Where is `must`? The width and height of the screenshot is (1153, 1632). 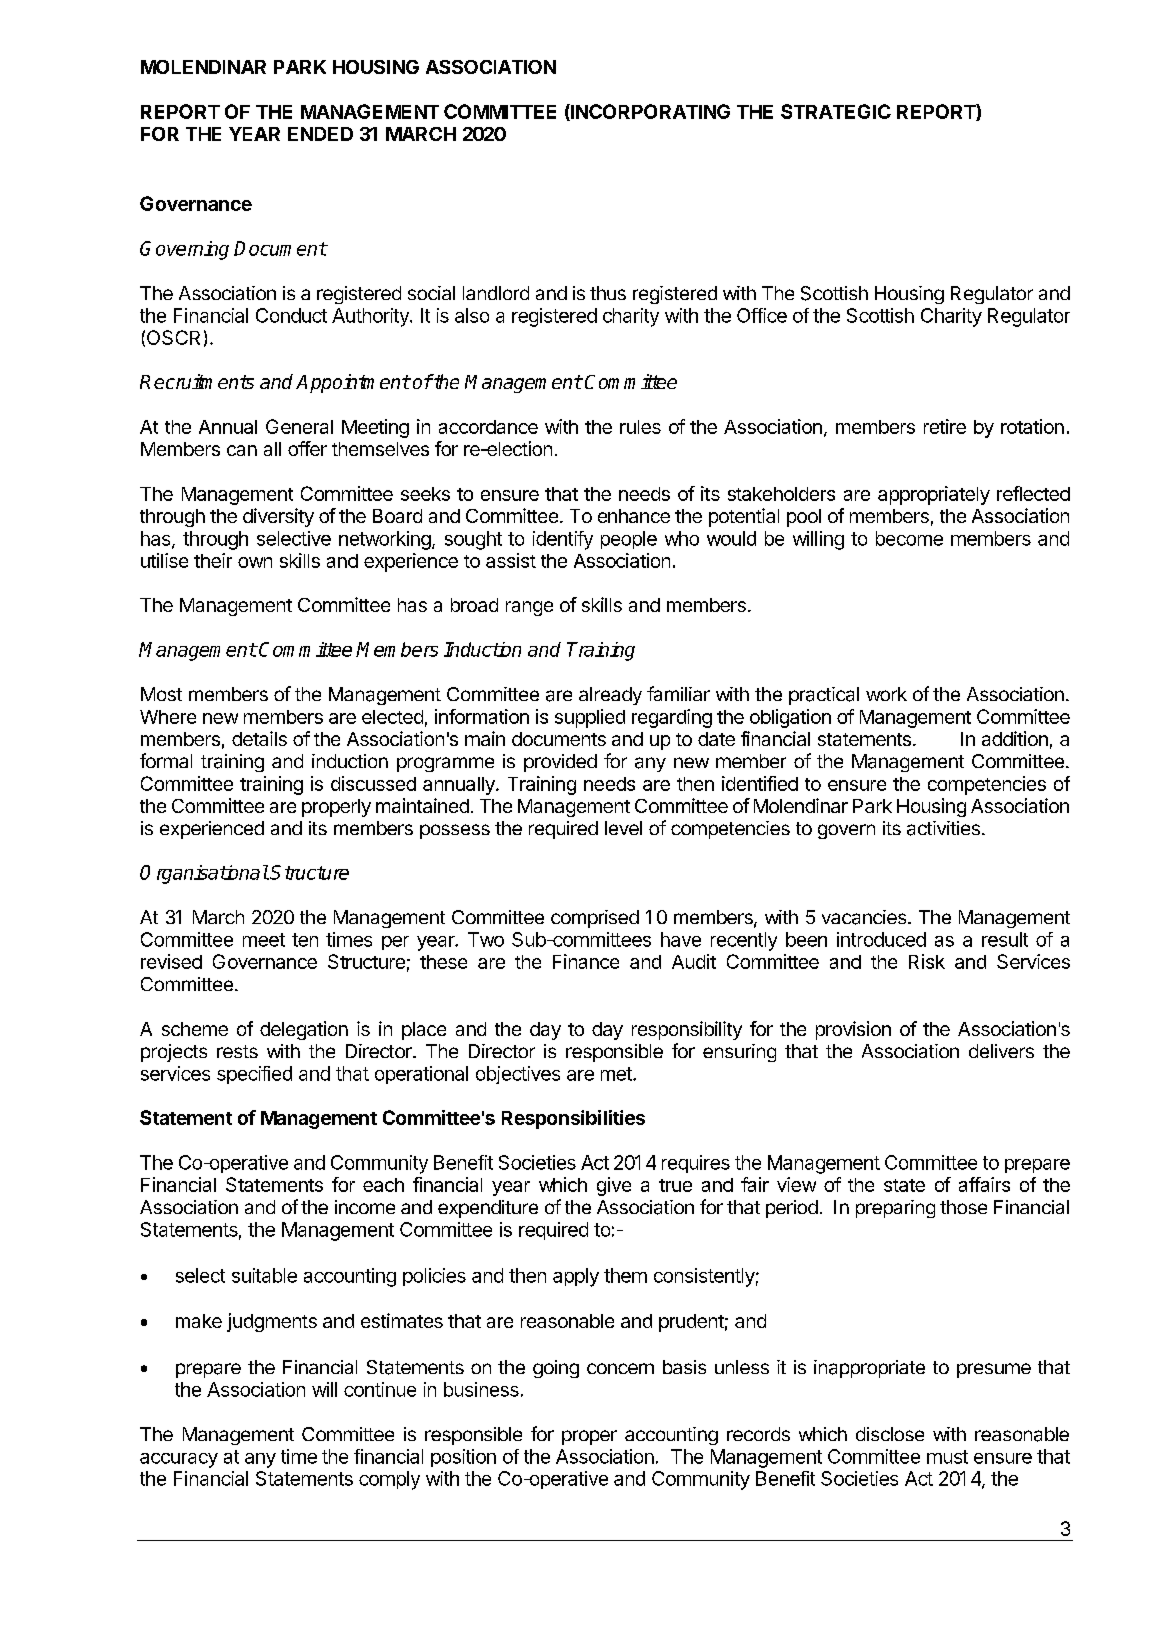 must is located at coordinates (947, 1457).
